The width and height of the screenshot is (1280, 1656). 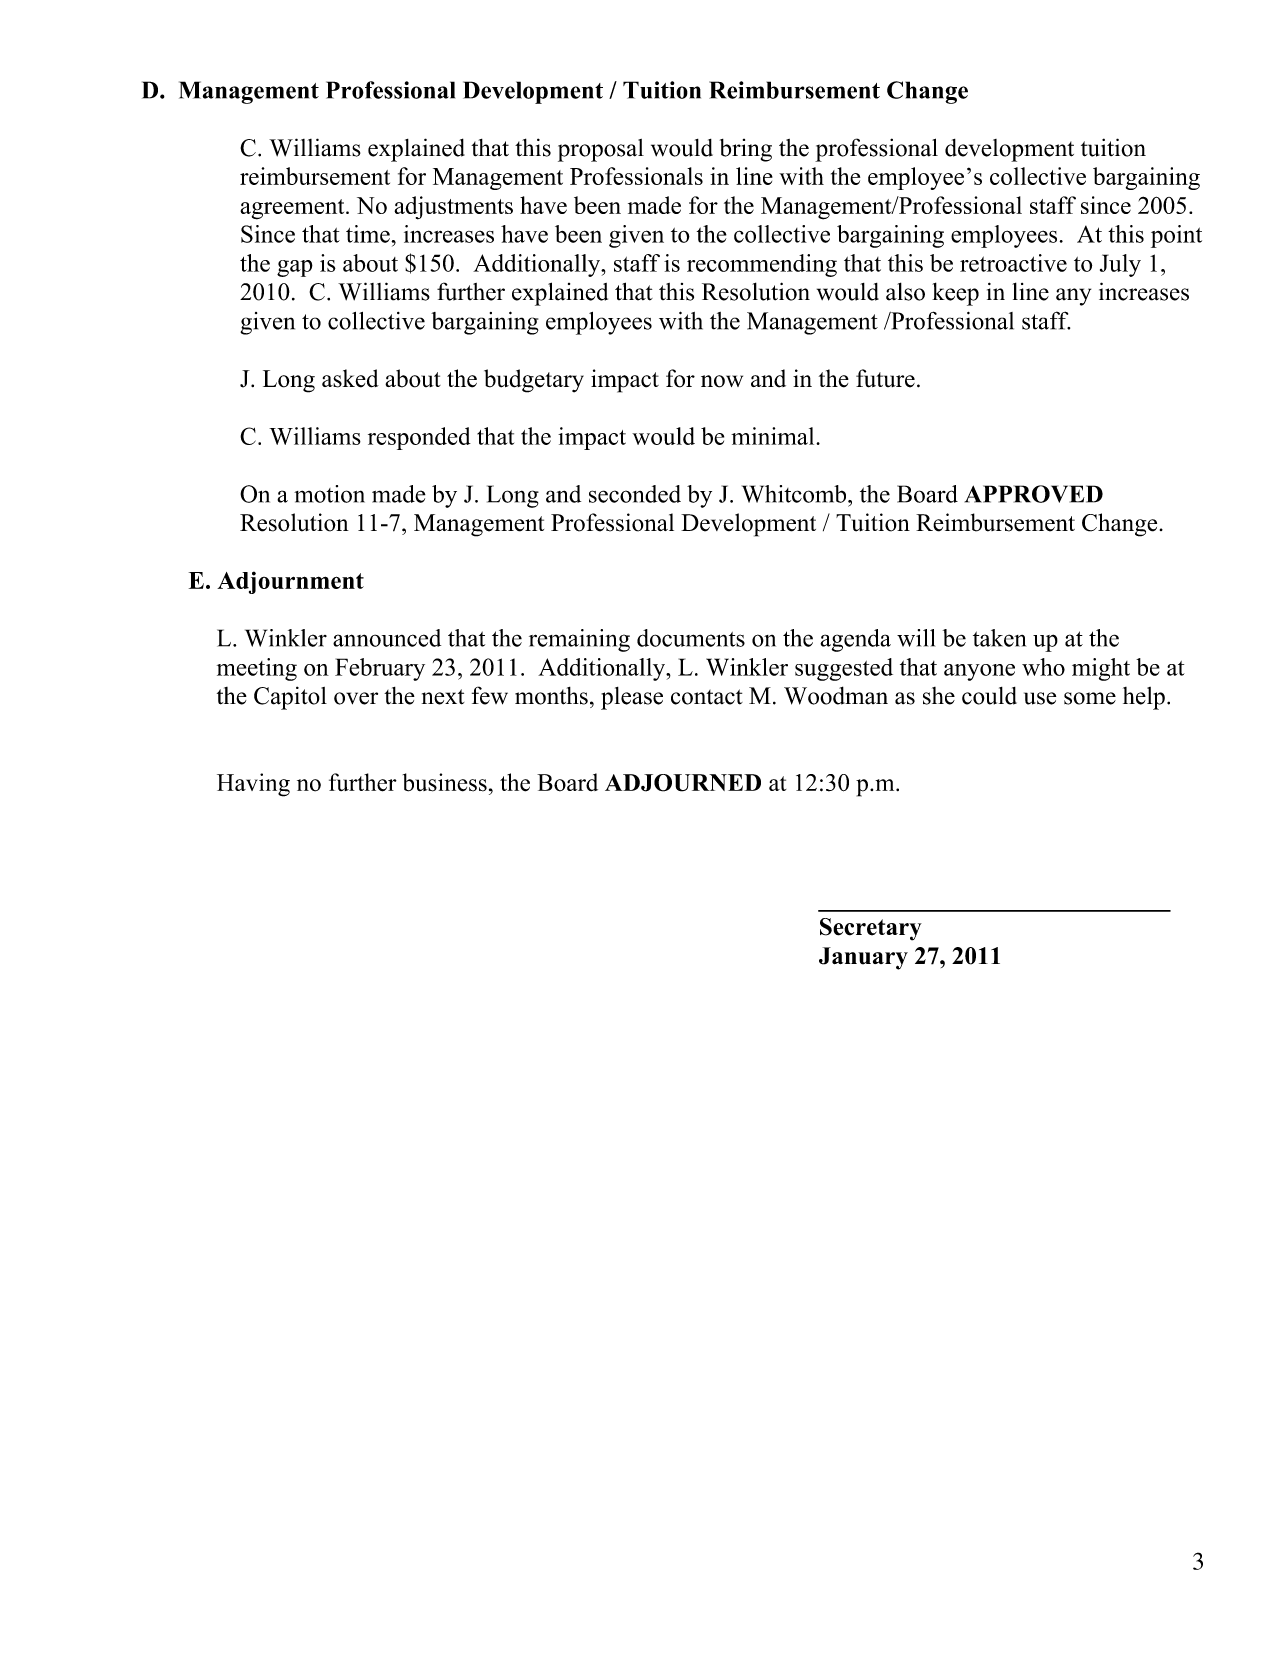 I want to click on Adjournment, so click(x=290, y=582).
